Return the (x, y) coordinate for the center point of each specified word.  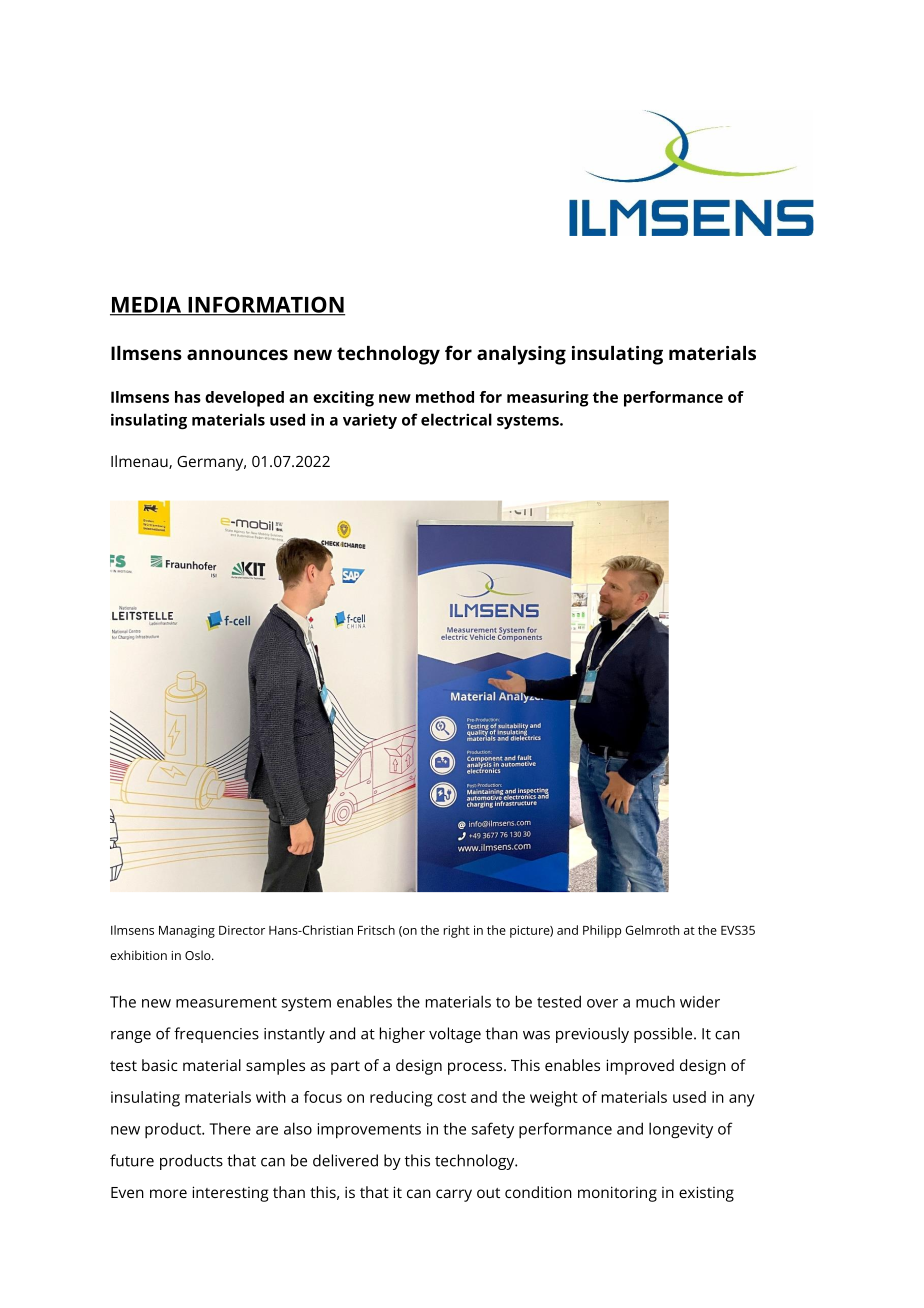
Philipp (602, 931)
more (168, 1193)
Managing (187, 931)
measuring (548, 399)
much (655, 1001)
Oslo (199, 955)
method (445, 397)
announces (237, 354)
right (457, 931)
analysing (521, 355)
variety (370, 421)
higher (402, 1035)
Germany (211, 463)
